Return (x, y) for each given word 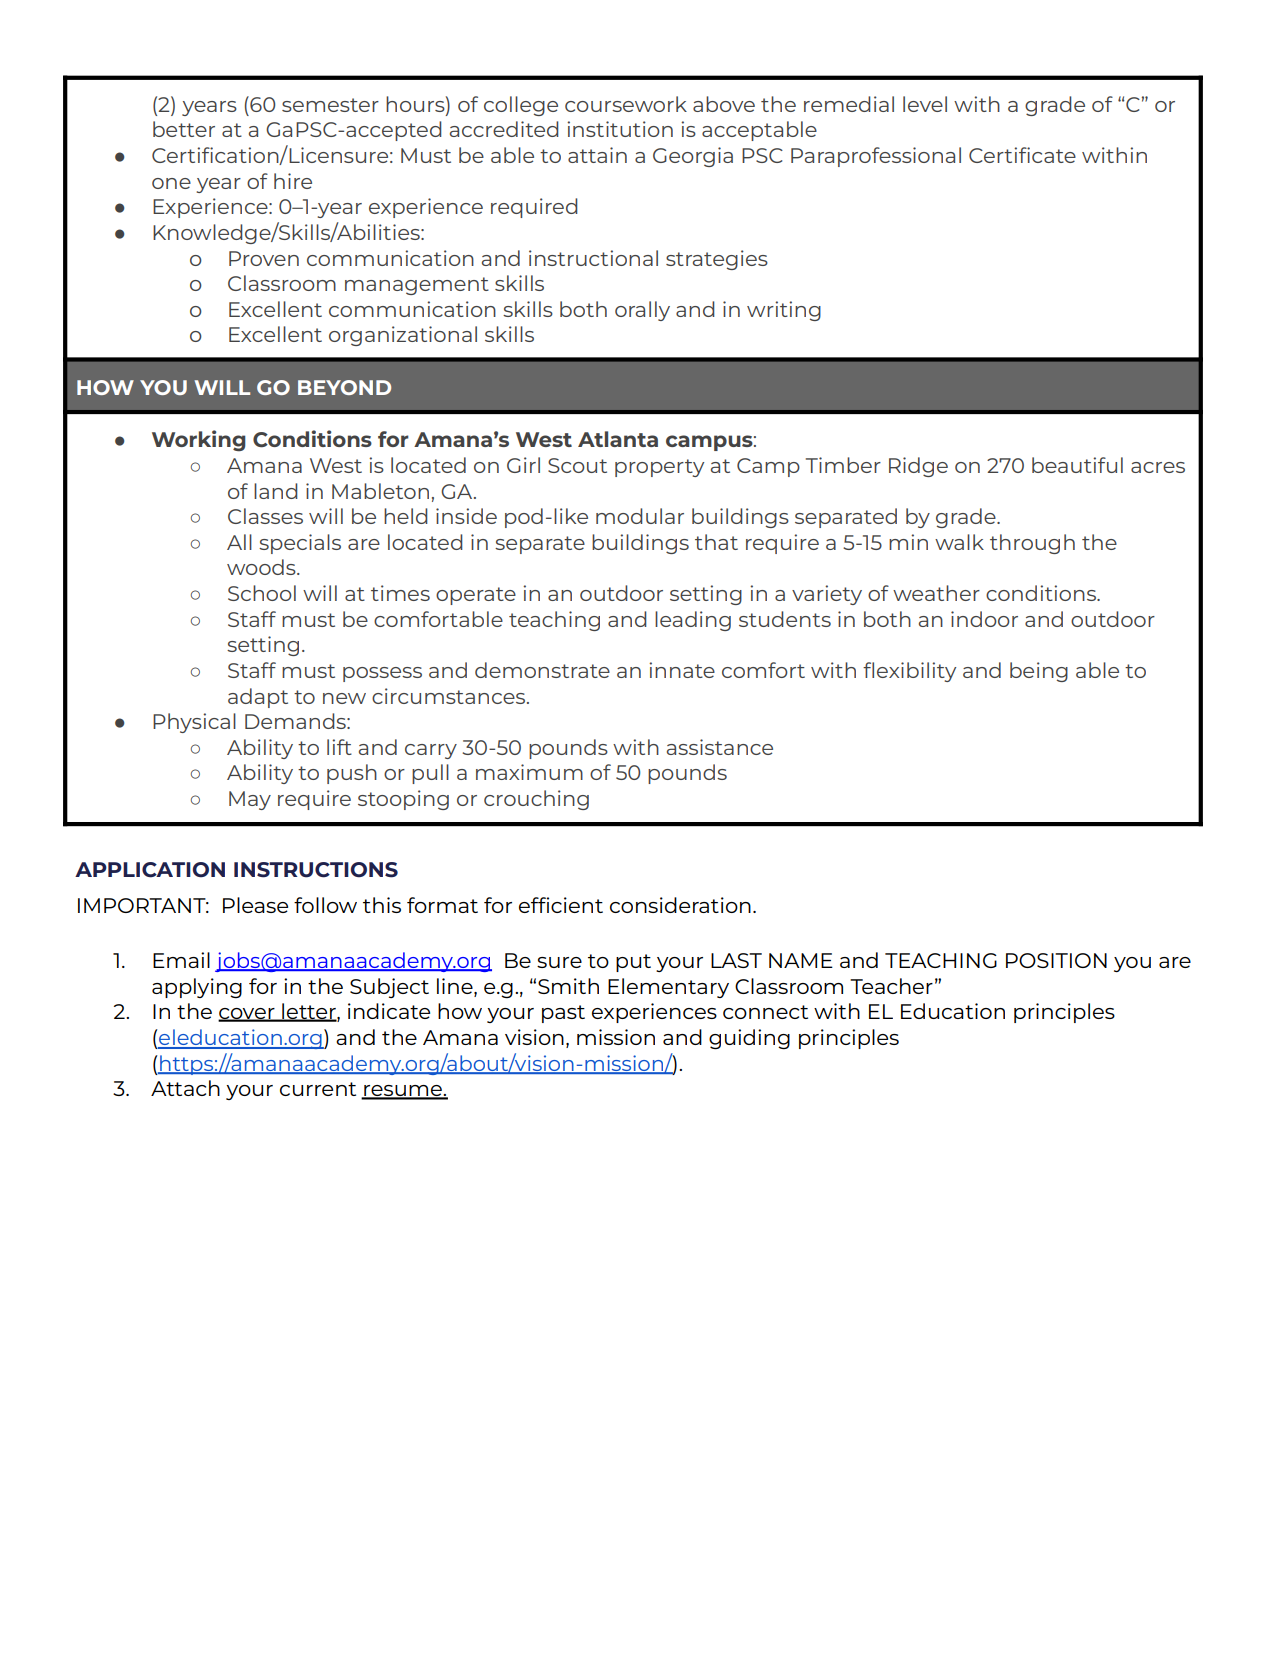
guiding (749, 1039)
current (318, 1089)
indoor (984, 619)
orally (642, 311)
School (262, 593)
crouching (536, 800)
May (250, 800)
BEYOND (344, 387)
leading (693, 621)
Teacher (891, 986)
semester (330, 105)
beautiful (1077, 465)
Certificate (1022, 155)
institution (620, 129)
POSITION (1056, 960)
